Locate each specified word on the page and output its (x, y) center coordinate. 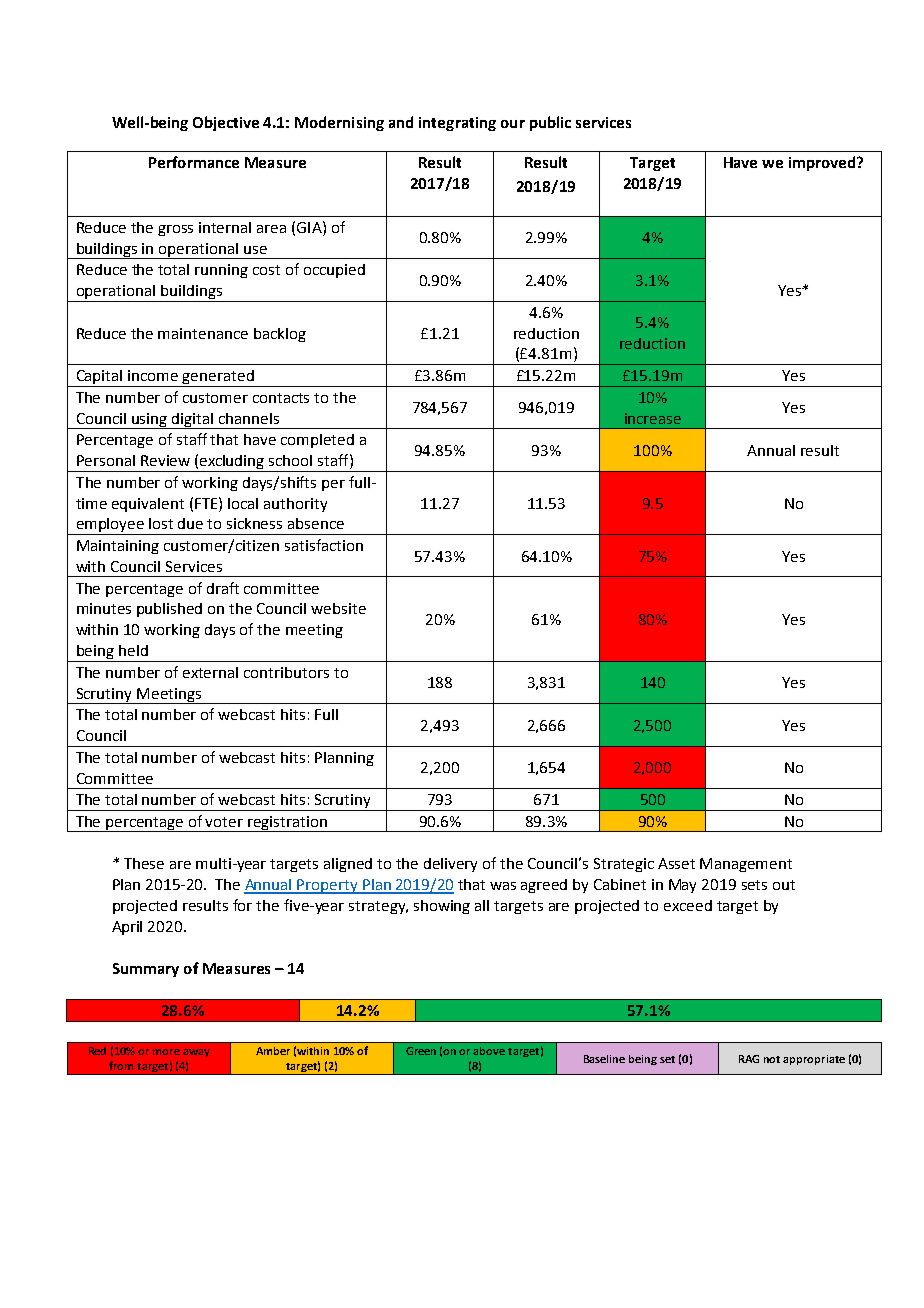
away (196, 1053)
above (489, 1051)
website (338, 608)
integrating (457, 124)
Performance (194, 162)
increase (653, 418)
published (169, 610)
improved (823, 163)
